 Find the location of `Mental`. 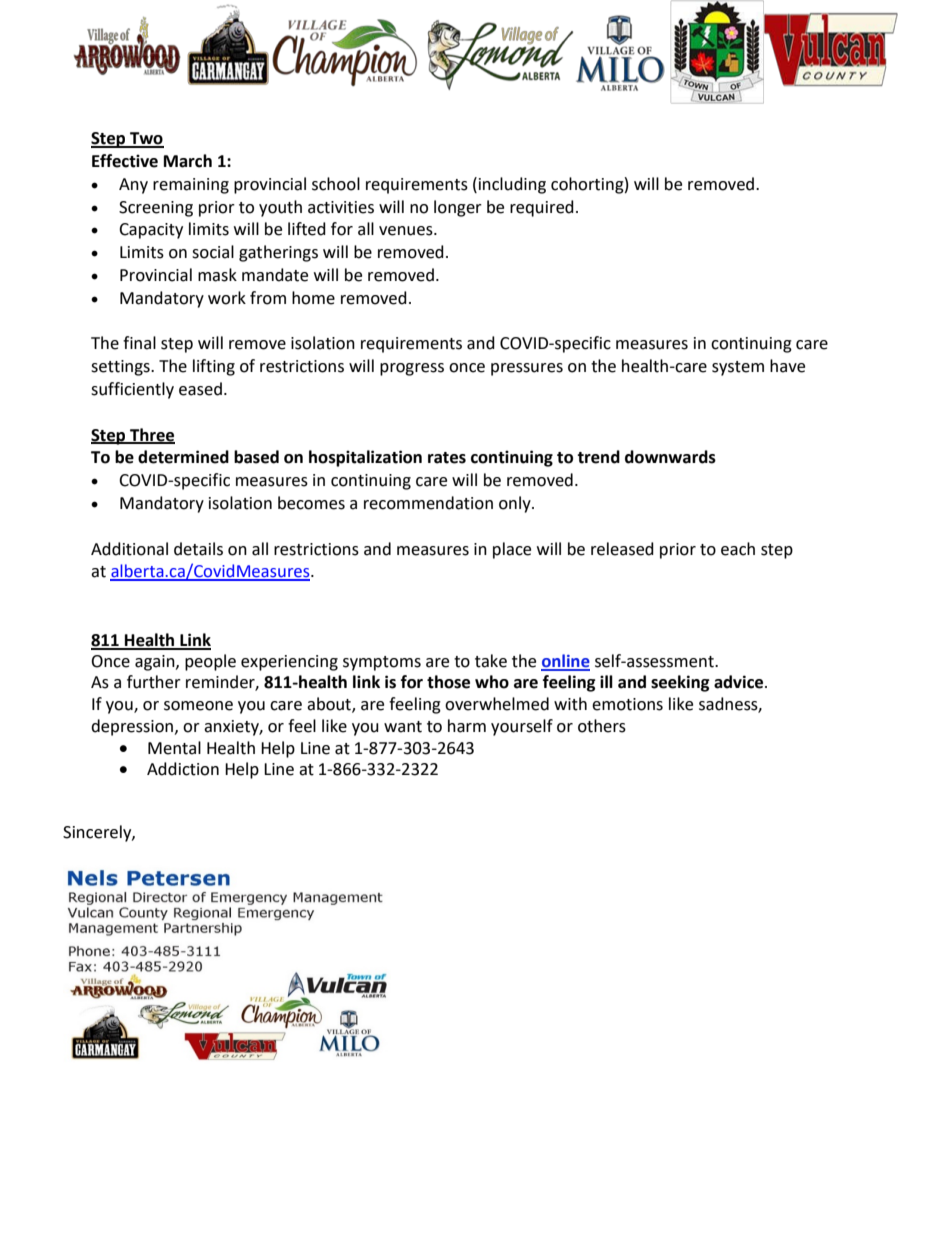

Mental is located at coordinates (174, 748).
